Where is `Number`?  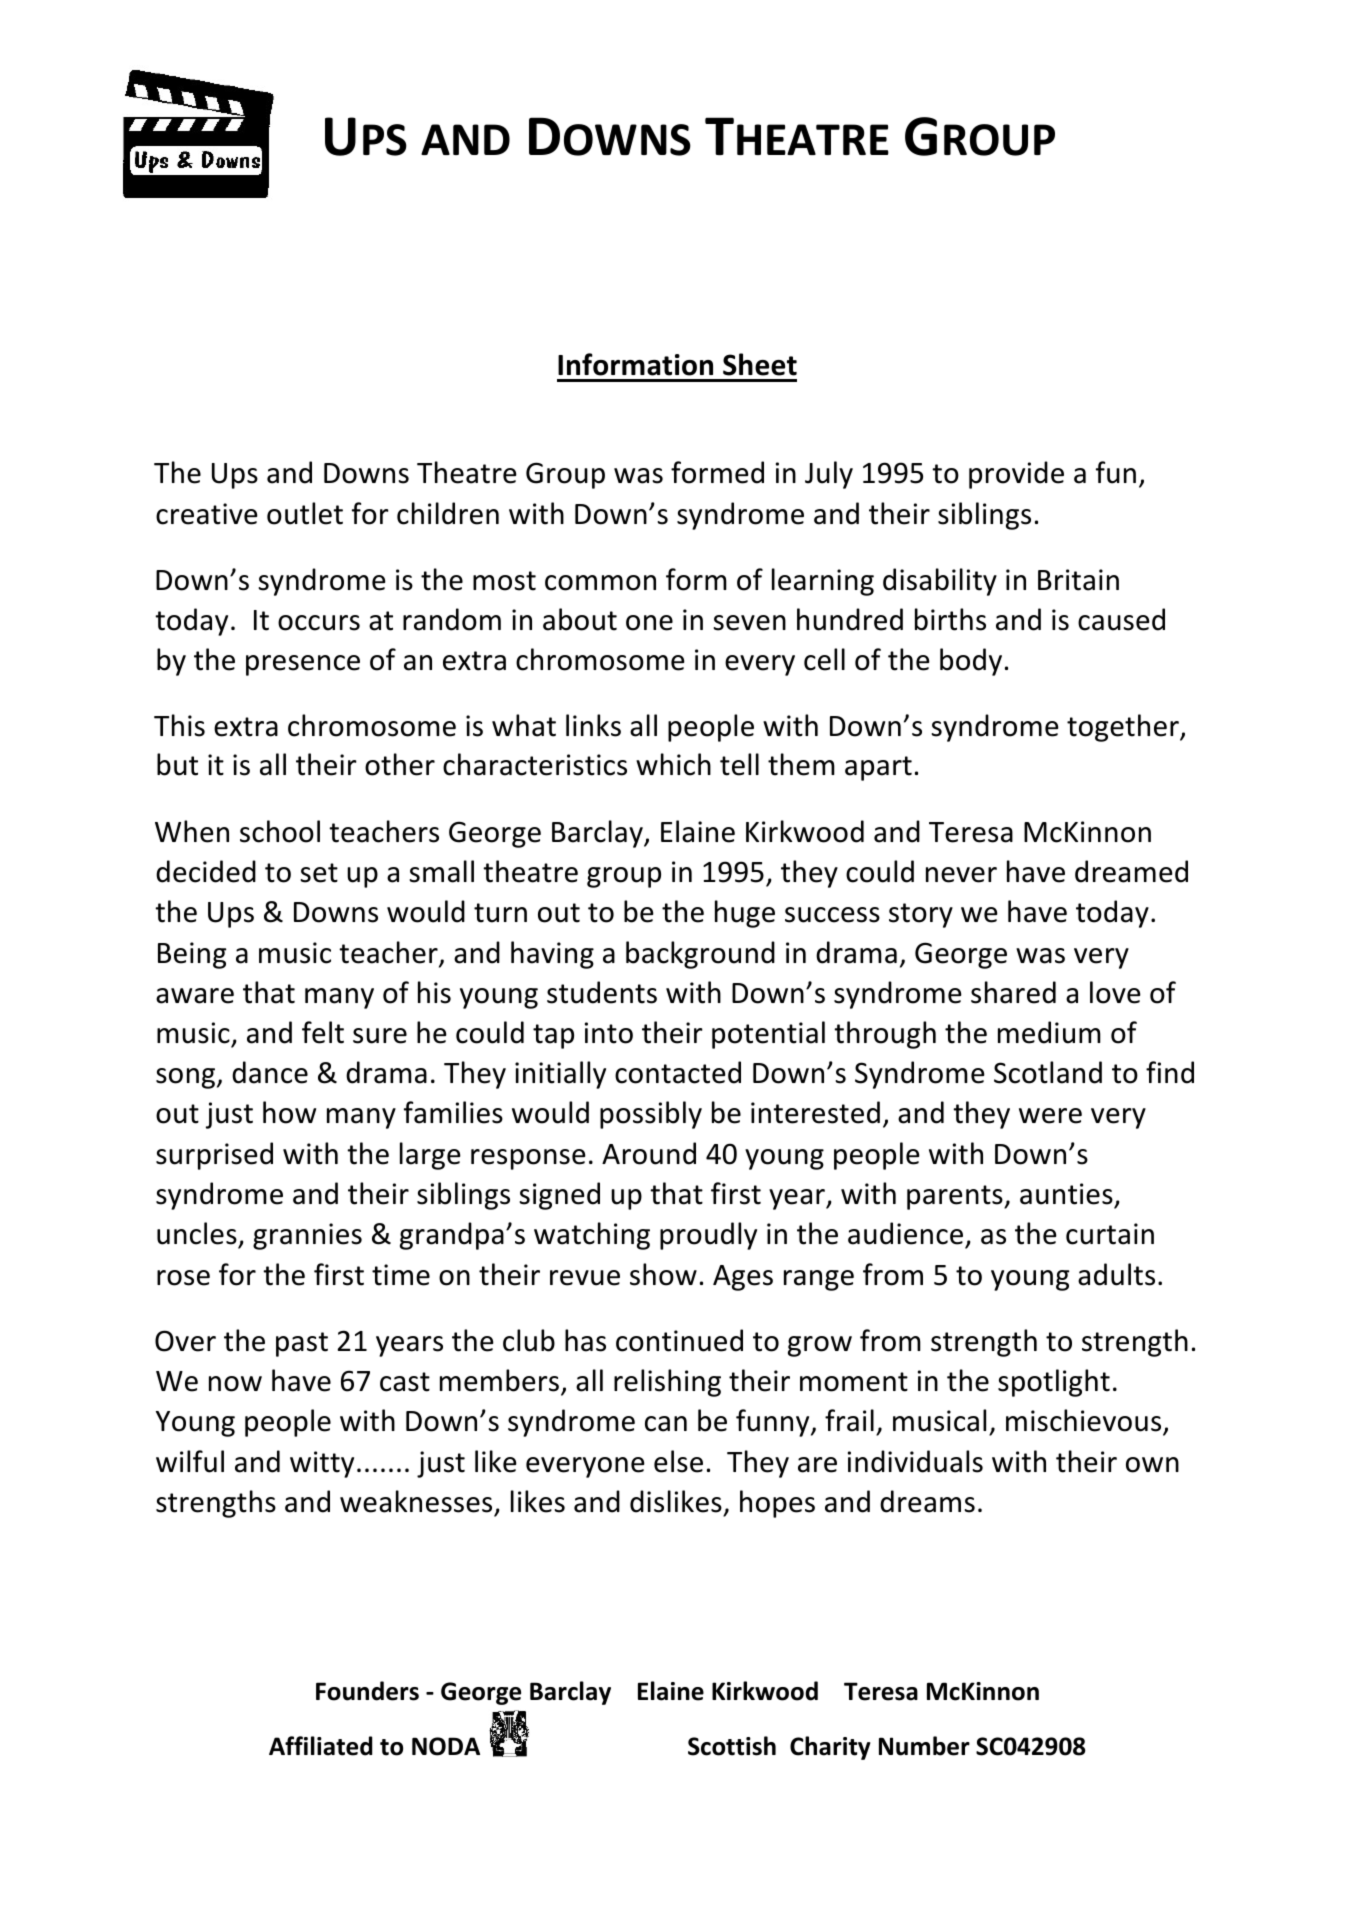 Number is located at coordinates (924, 1746).
